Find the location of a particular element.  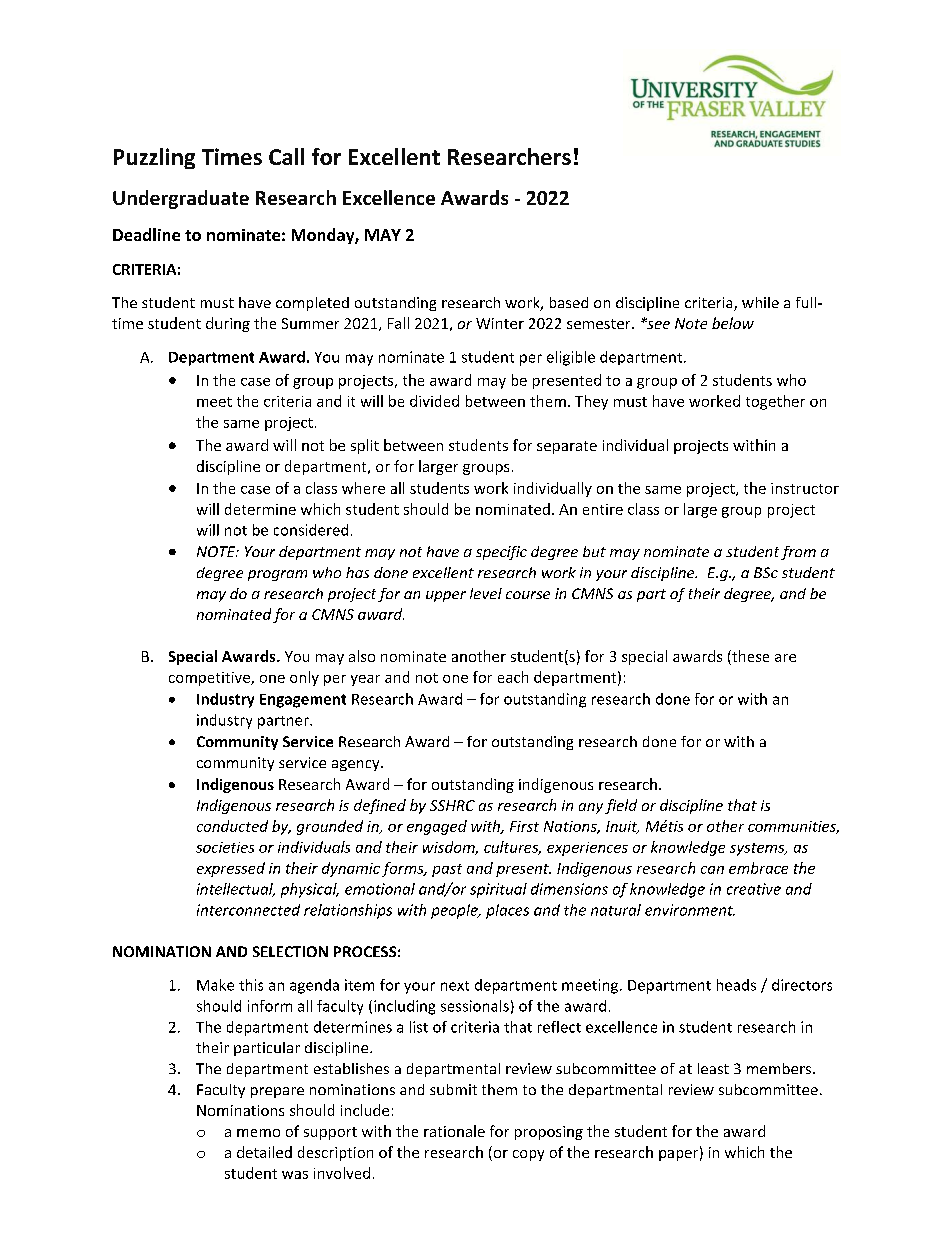

competitive is located at coordinates (210, 679).
